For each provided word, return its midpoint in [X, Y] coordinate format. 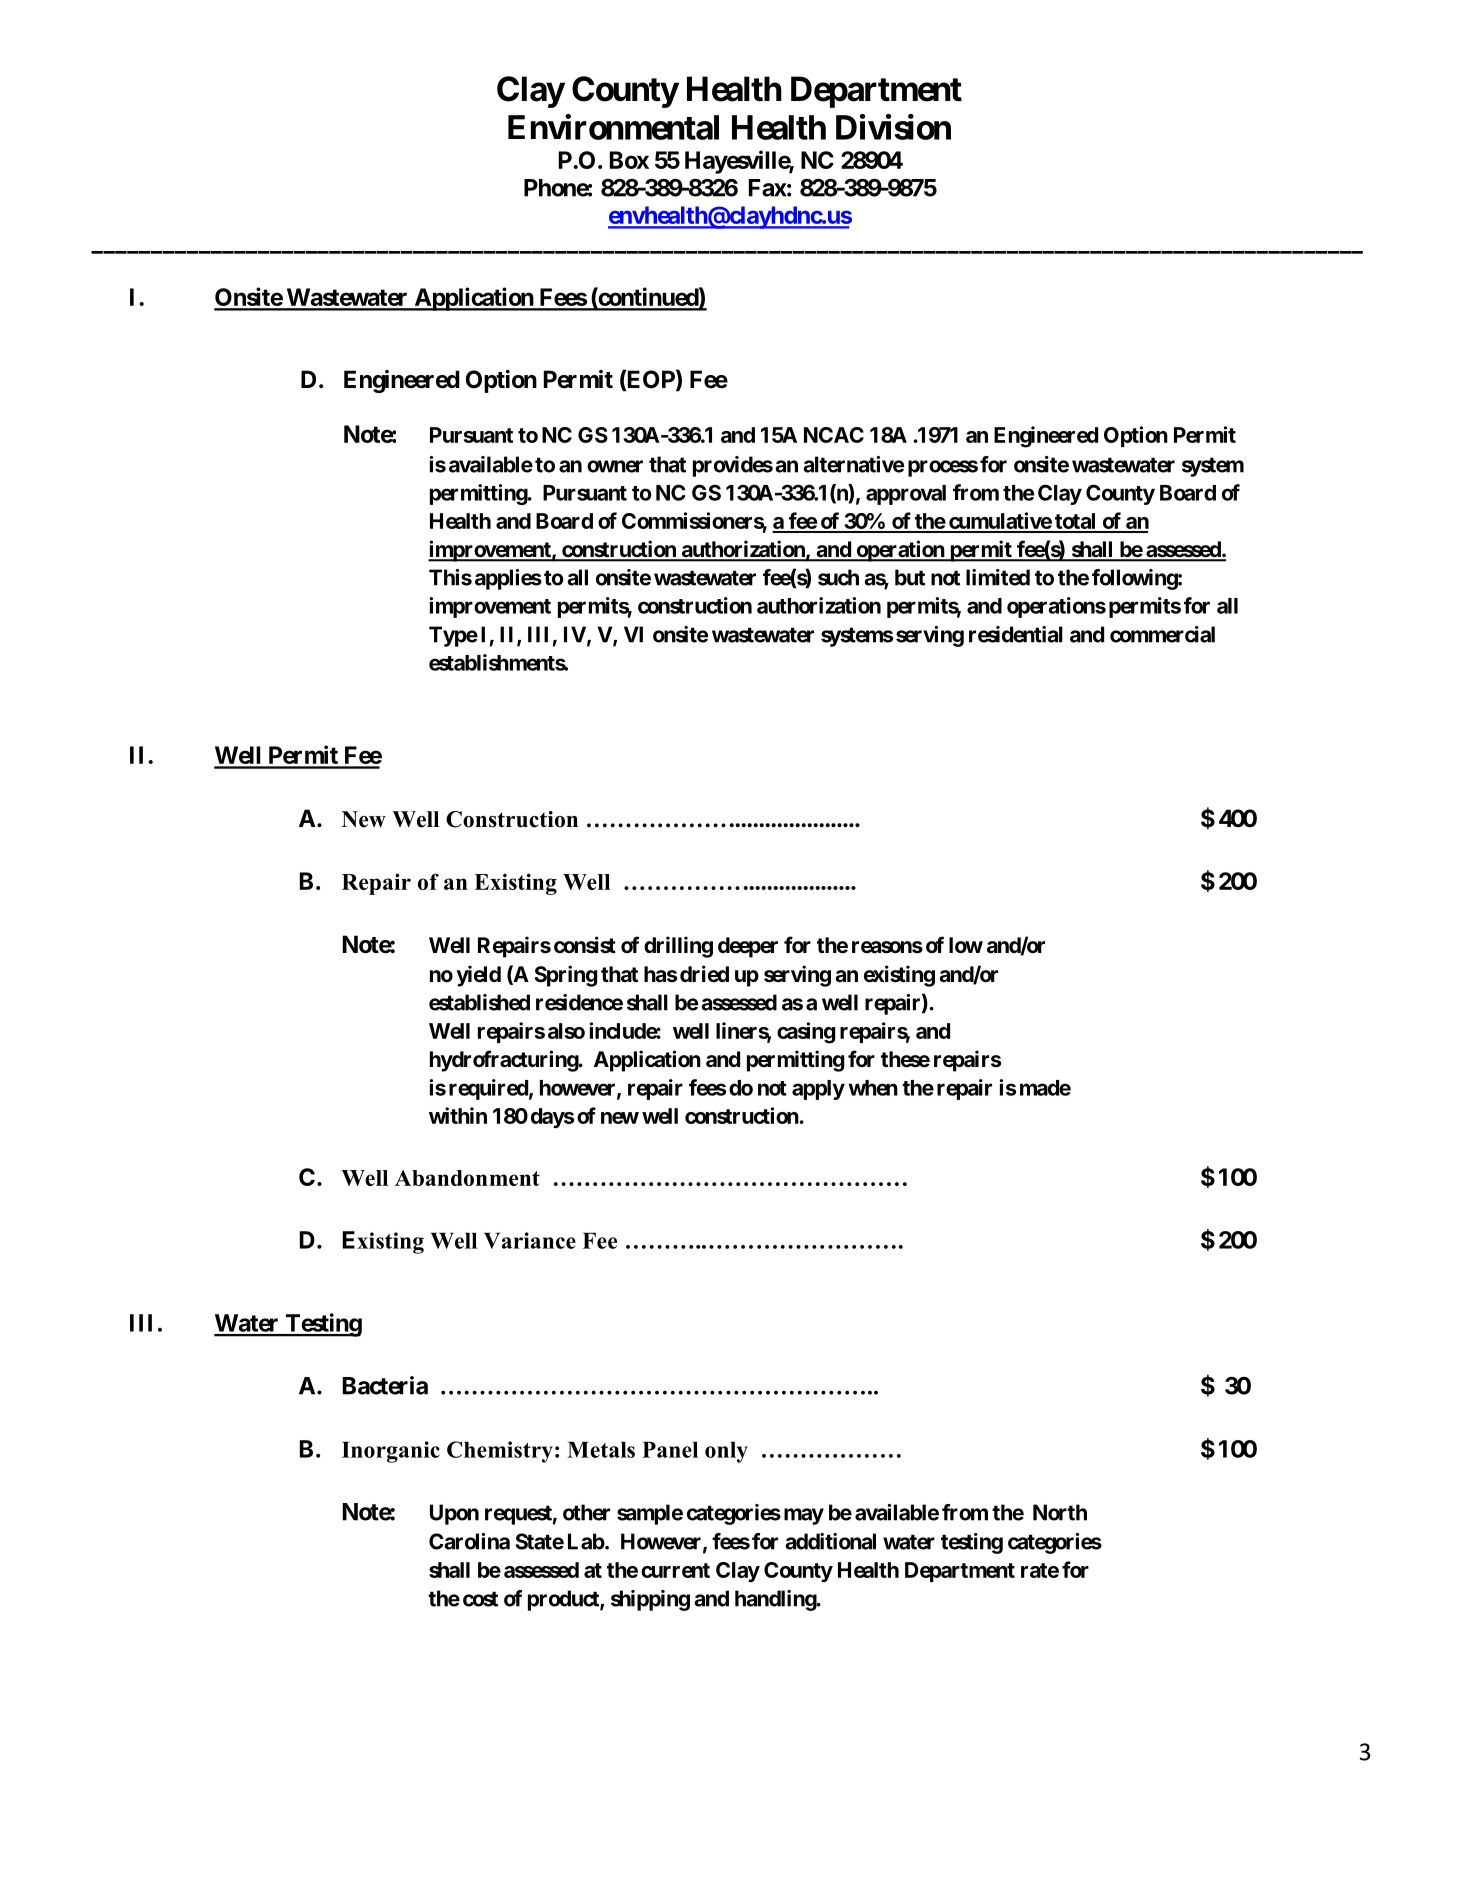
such [838, 577]
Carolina [469, 1541]
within [458, 1115]
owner [615, 466]
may [804, 1516]
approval [906, 495]
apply [818, 1090]
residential [1016, 634]
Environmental [613, 127]
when [873, 1088]
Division [893, 127]
